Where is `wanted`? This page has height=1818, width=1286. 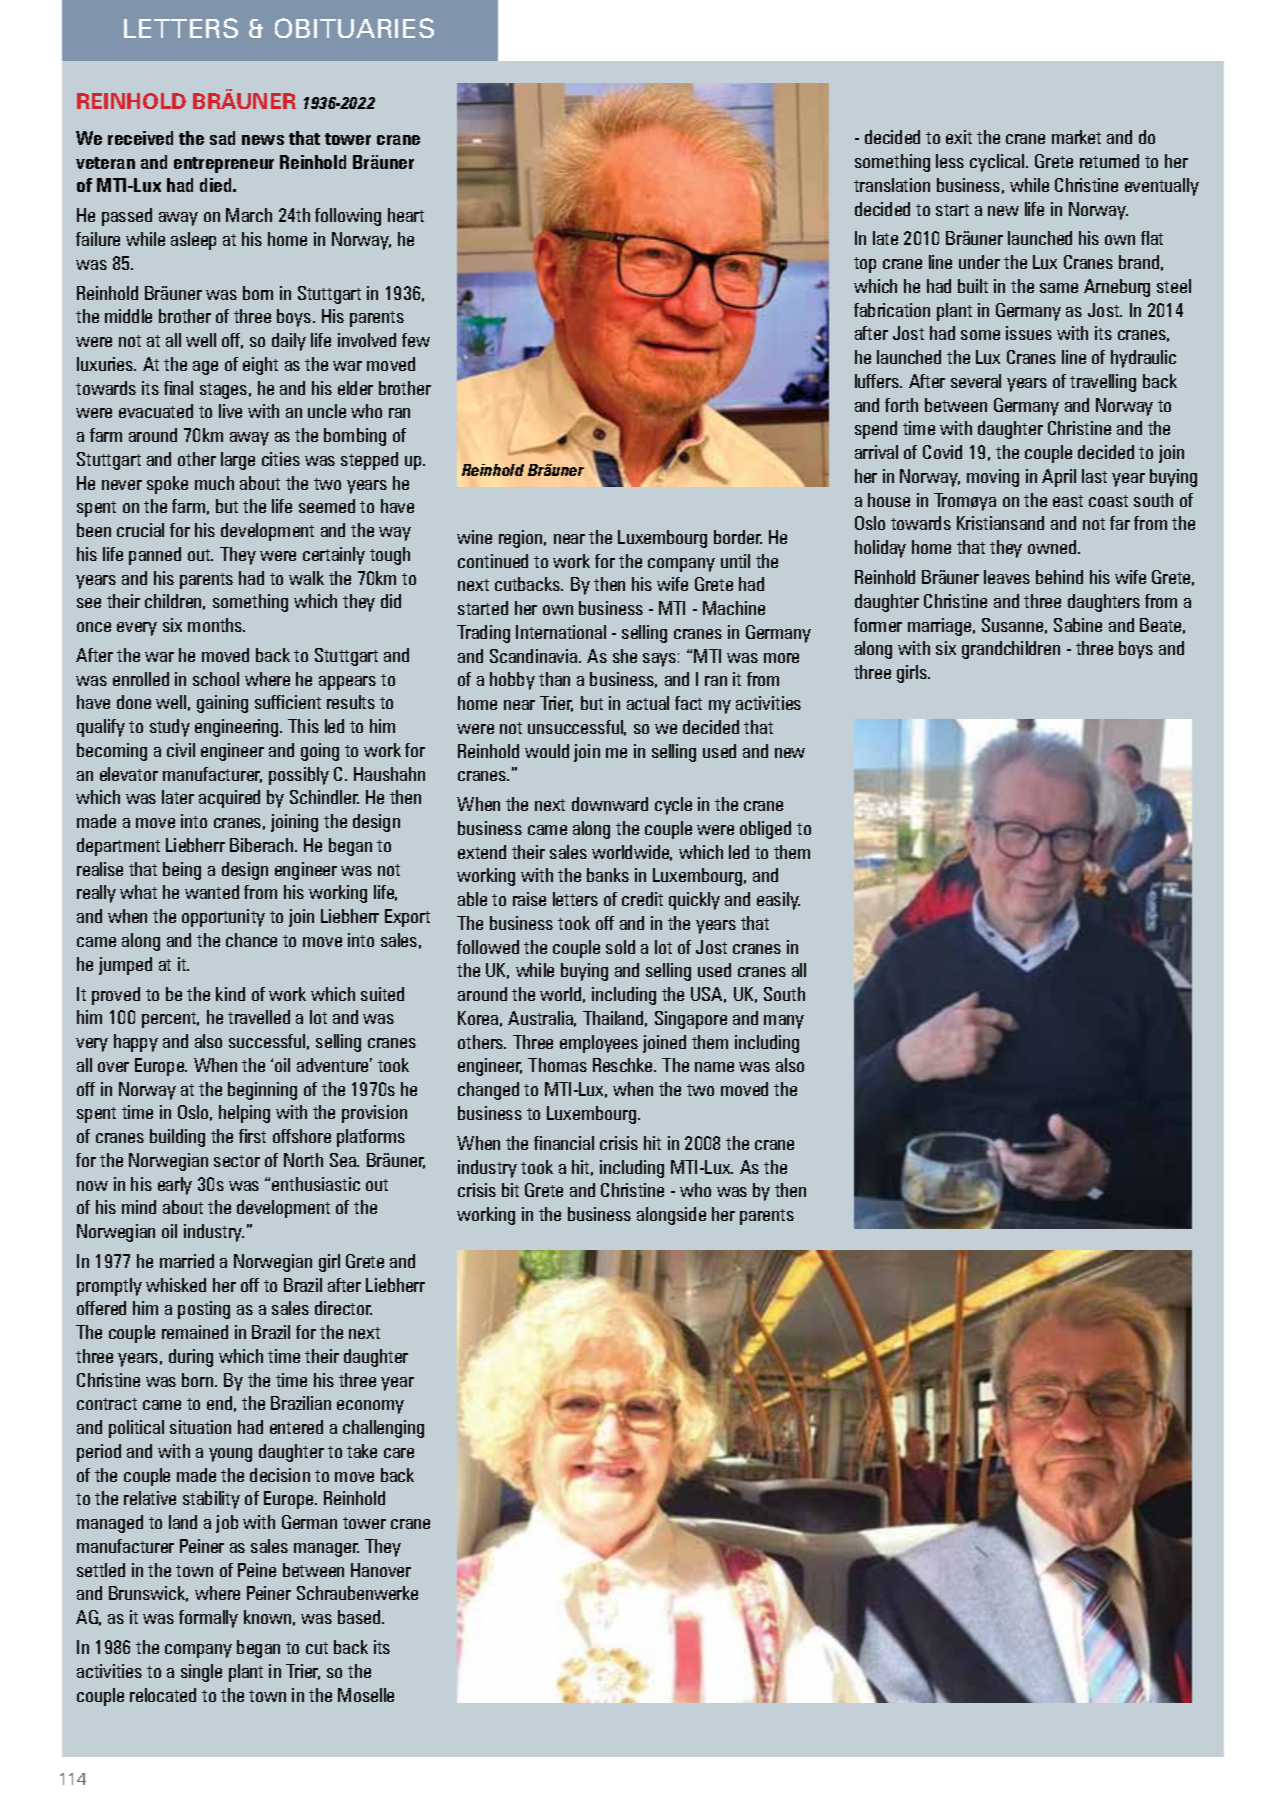 wanted is located at coordinates (212, 892).
